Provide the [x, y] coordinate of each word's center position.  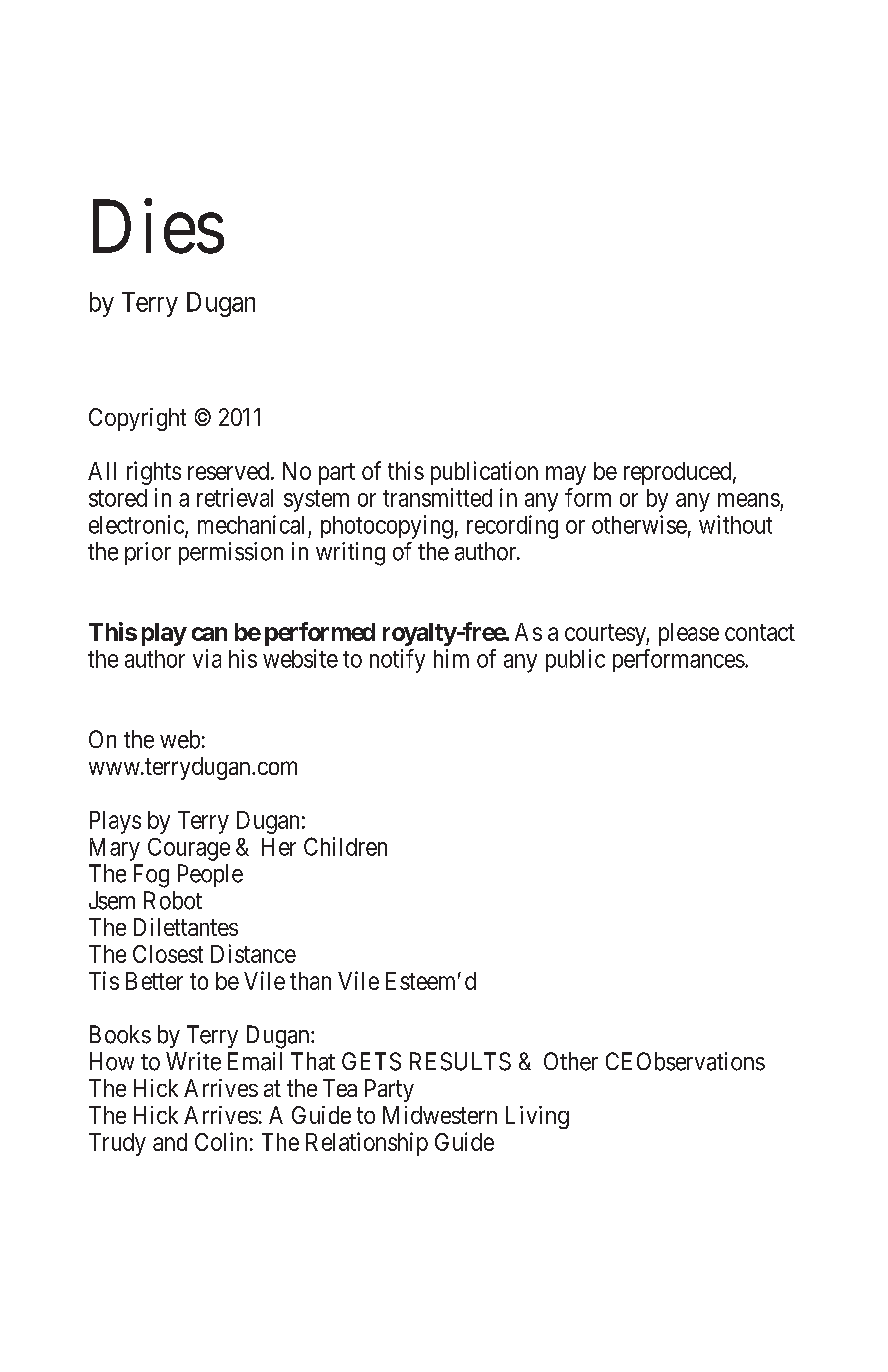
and [170, 1142]
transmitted [437, 497]
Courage [189, 849]
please [689, 634]
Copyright [137, 419]
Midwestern [440, 1115]
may [566, 475]
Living [537, 1117]
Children [345, 846]
